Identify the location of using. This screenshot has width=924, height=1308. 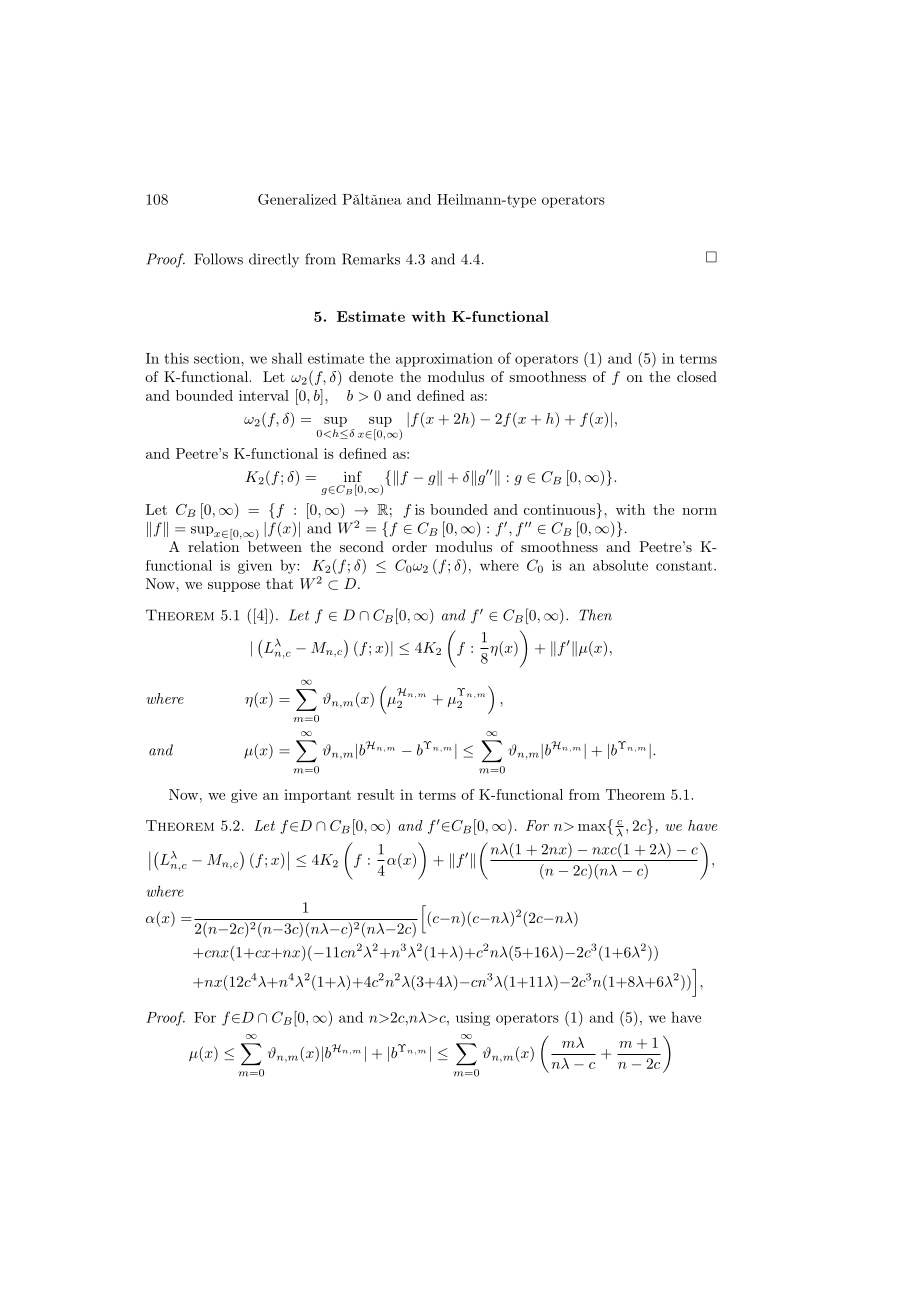
(473, 1019).
